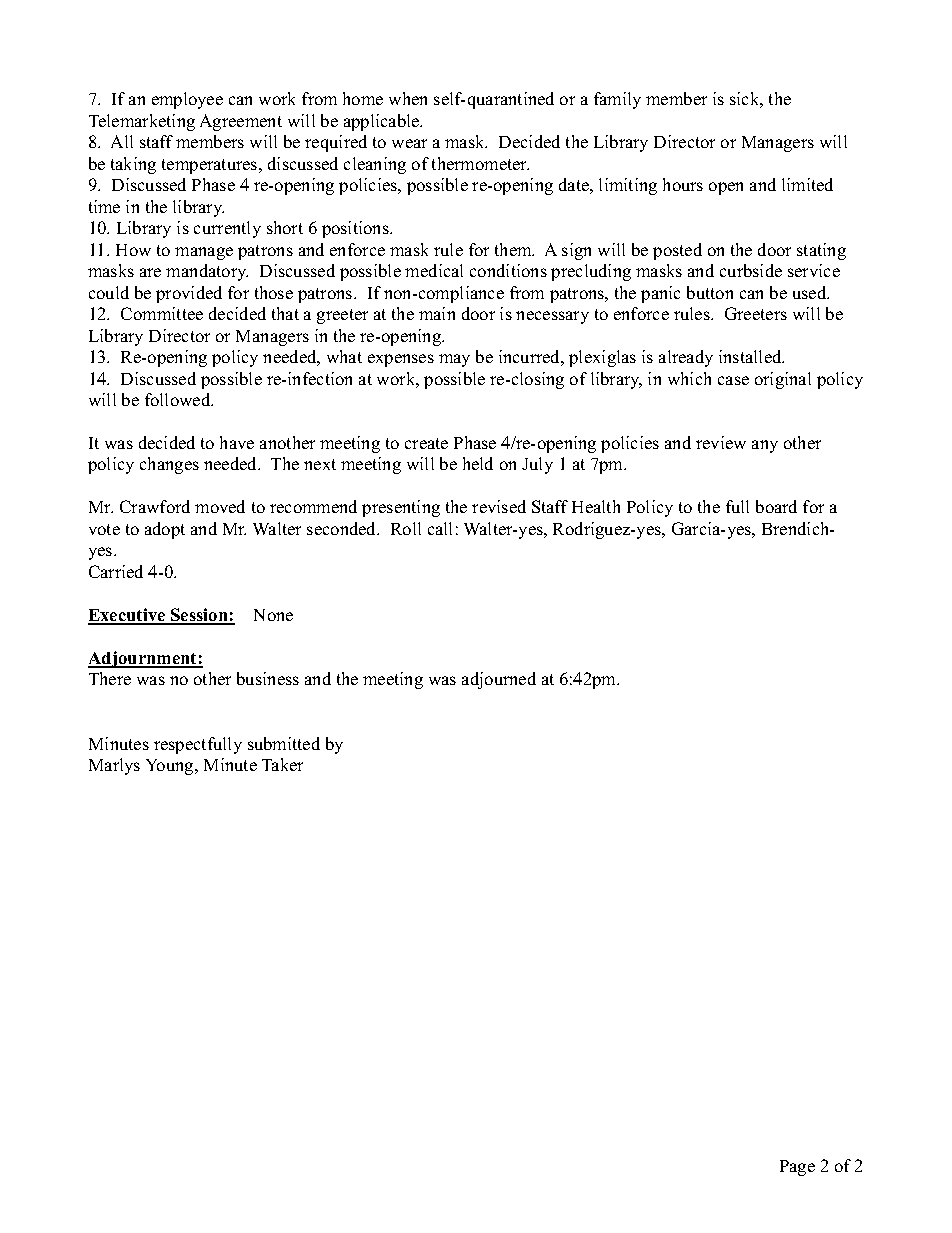  Describe the element at coordinates (171, 767) in the image. I see `Young` at that location.
